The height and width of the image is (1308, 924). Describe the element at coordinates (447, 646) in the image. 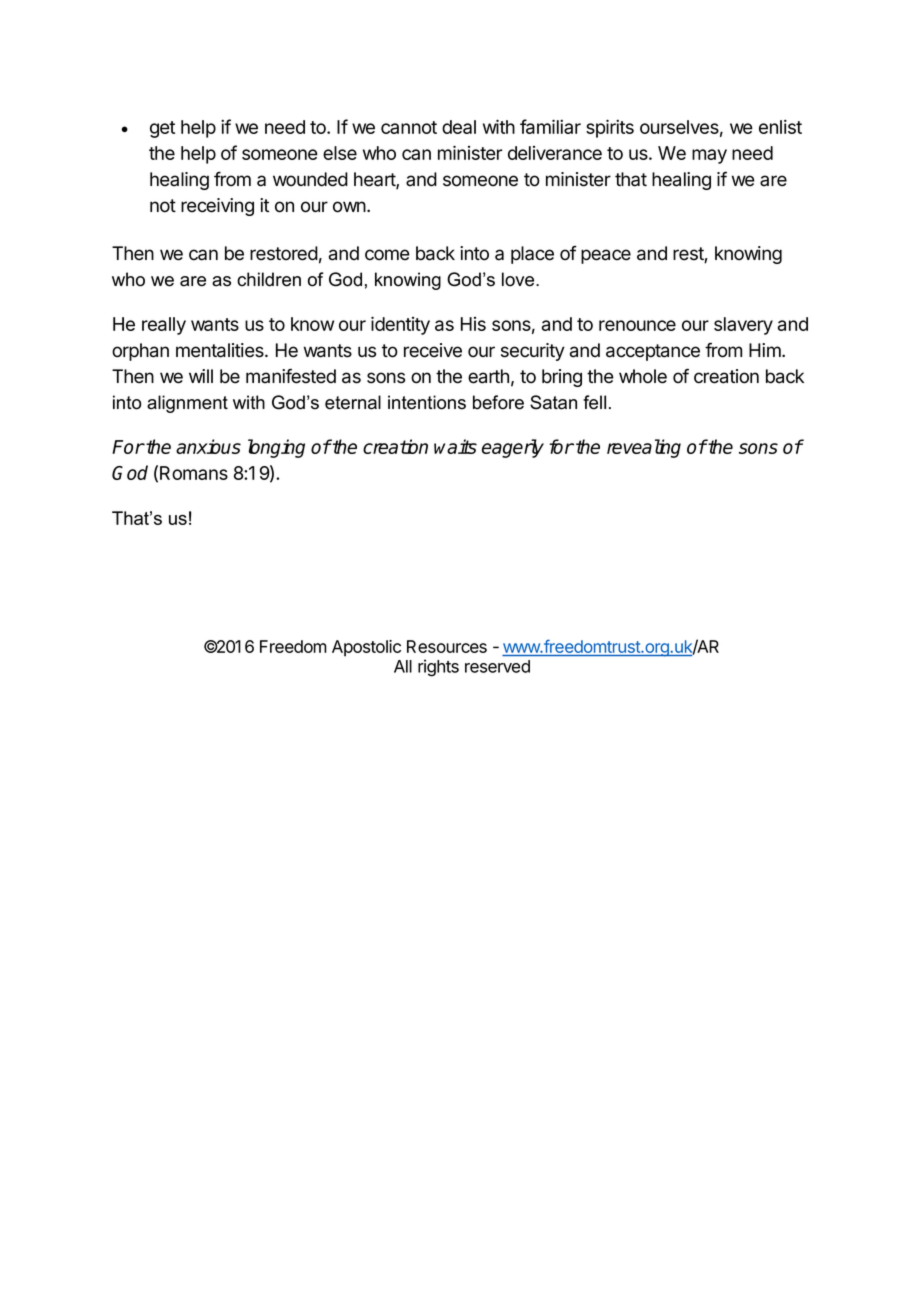

I see `Resources` at that location.
